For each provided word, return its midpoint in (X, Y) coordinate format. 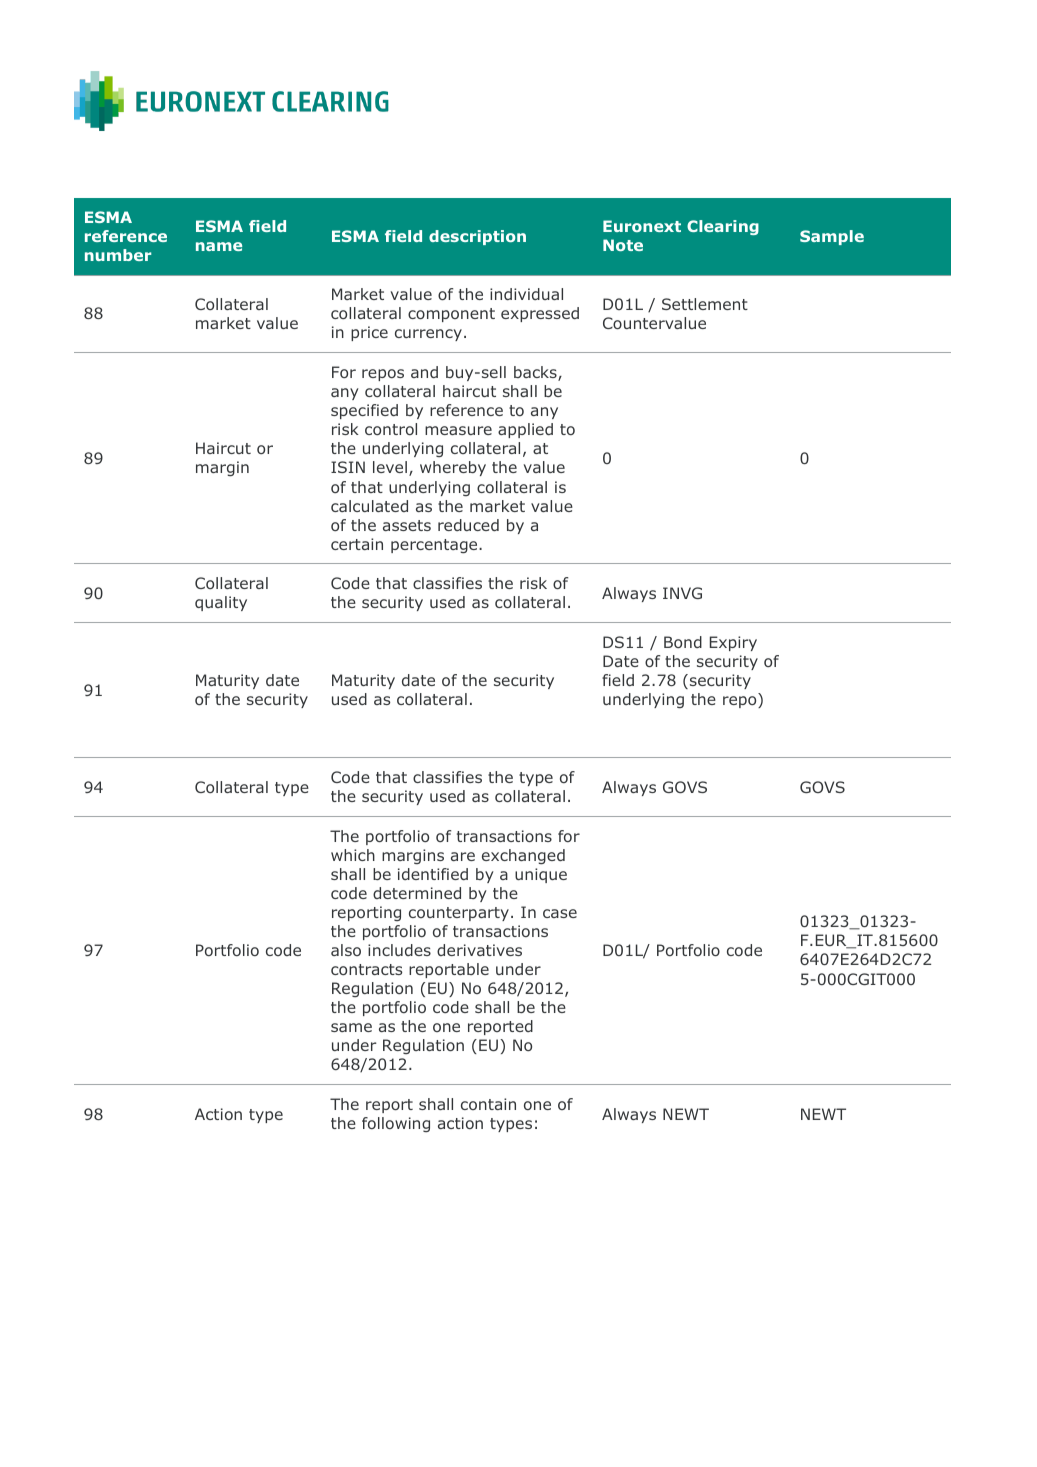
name (219, 246)
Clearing (723, 227)
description (477, 237)
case (560, 913)
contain (488, 1104)
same (351, 1027)
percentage (435, 546)
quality (221, 603)
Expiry (733, 643)
